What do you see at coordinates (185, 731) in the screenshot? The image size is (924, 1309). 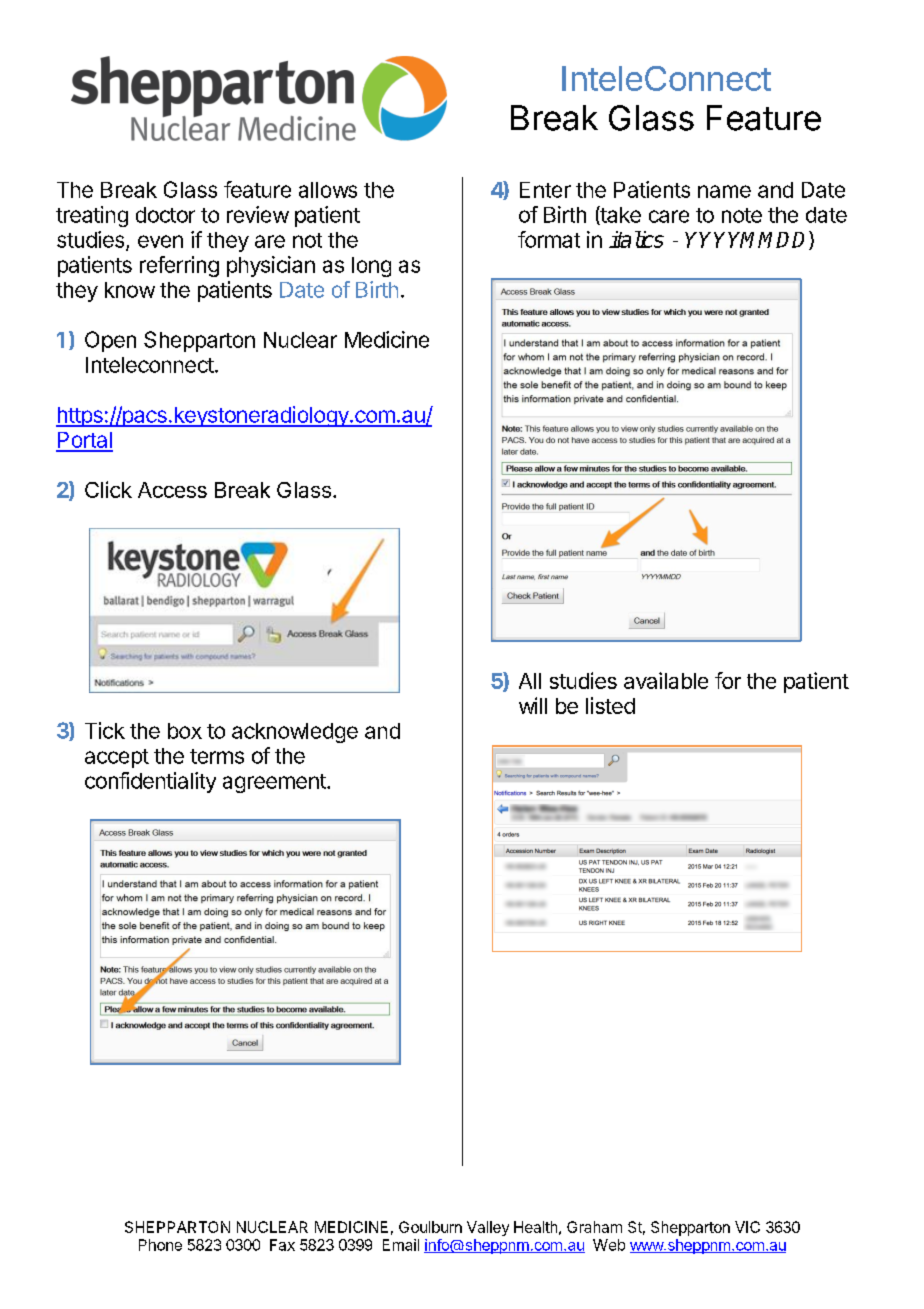 I see `box` at bounding box center [185, 731].
